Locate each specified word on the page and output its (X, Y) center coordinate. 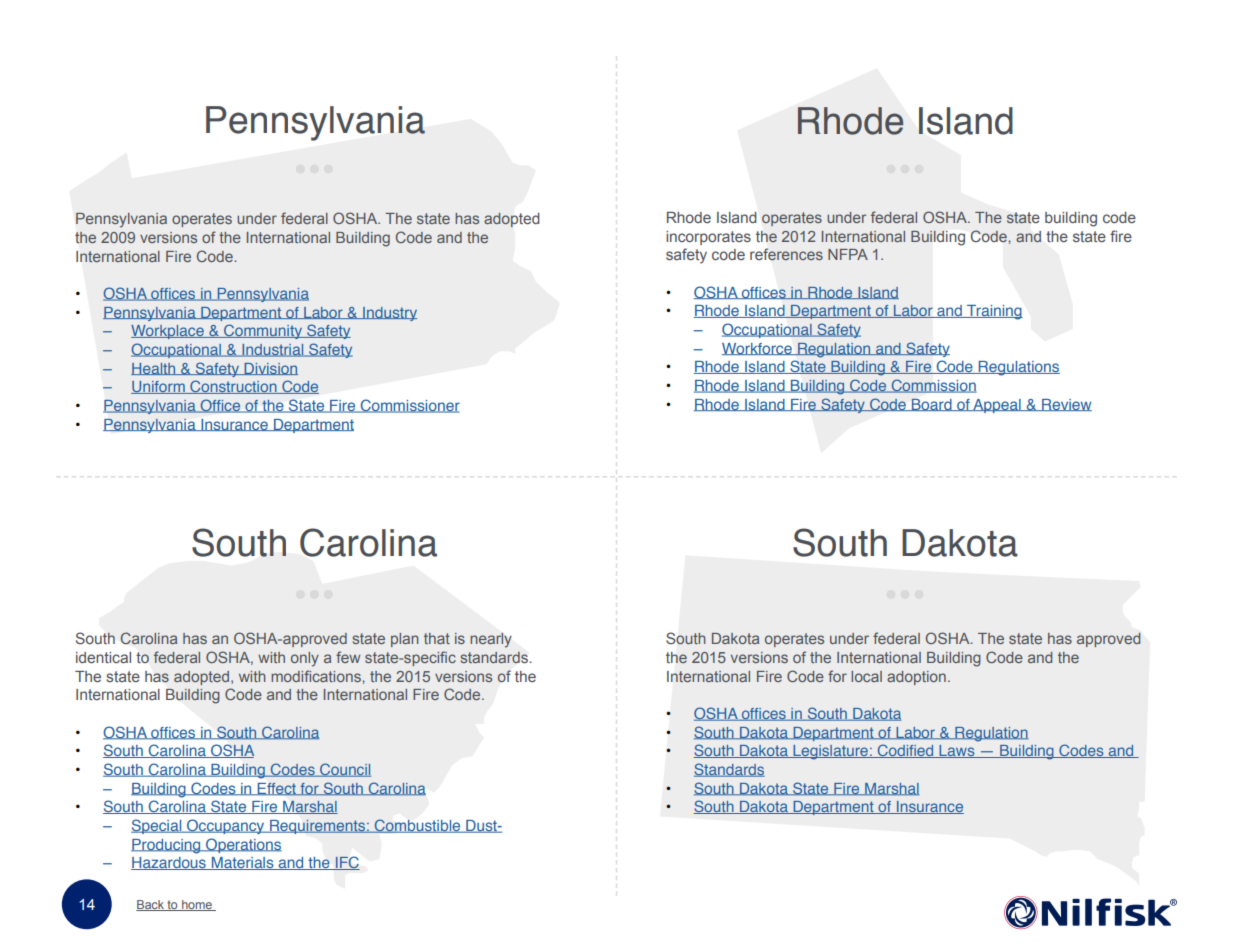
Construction (233, 387)
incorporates (708, 238)
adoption (916, 678)
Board (932, 404)
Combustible (418, 826)
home (197, 905)
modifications (317, 676)
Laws (957, 751)
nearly (491, 640)
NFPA (848, 254)
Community (263, 331)
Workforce (758, 349)
